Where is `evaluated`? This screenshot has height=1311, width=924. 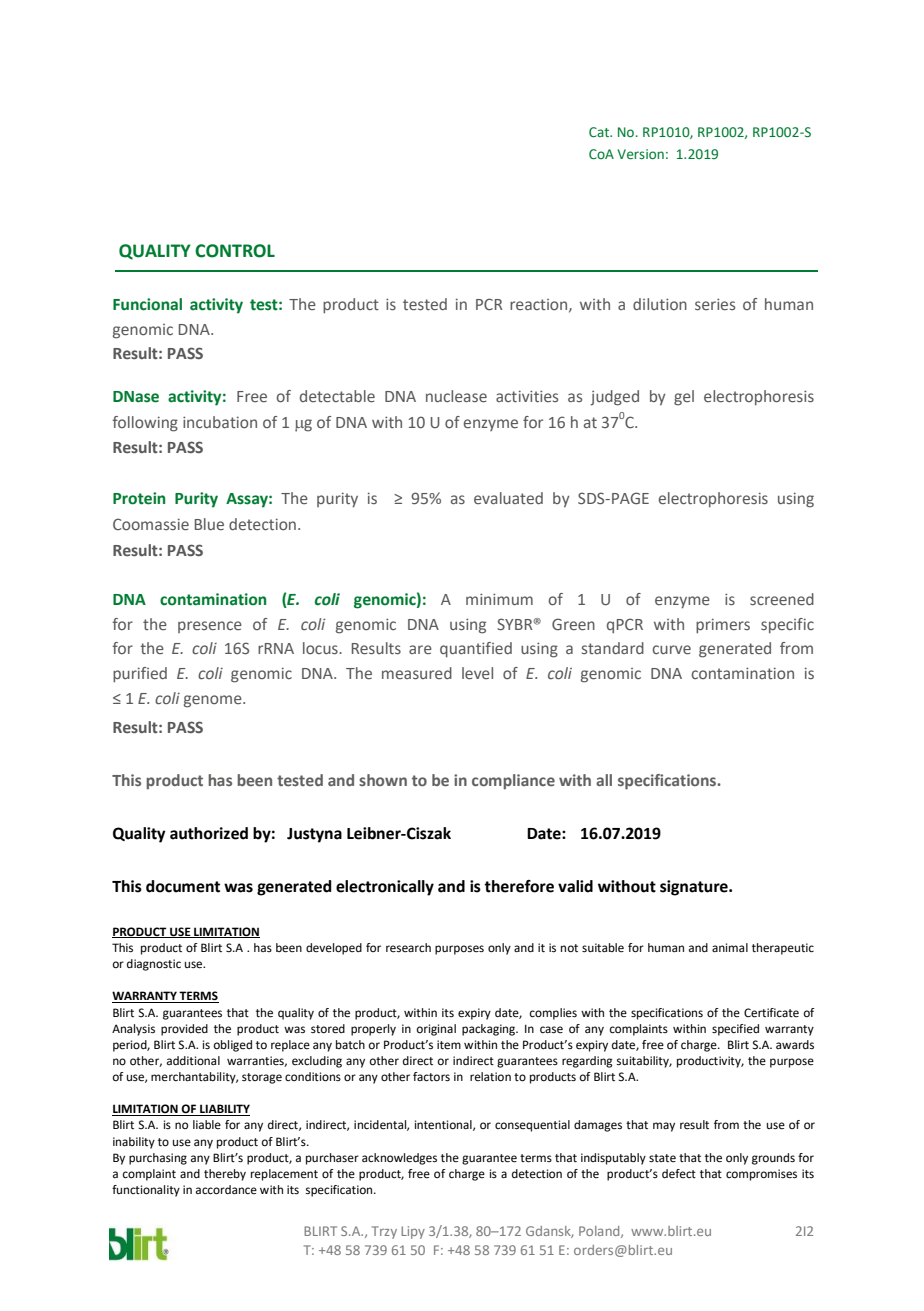 evaluated is located at coordinates (508, 498).
